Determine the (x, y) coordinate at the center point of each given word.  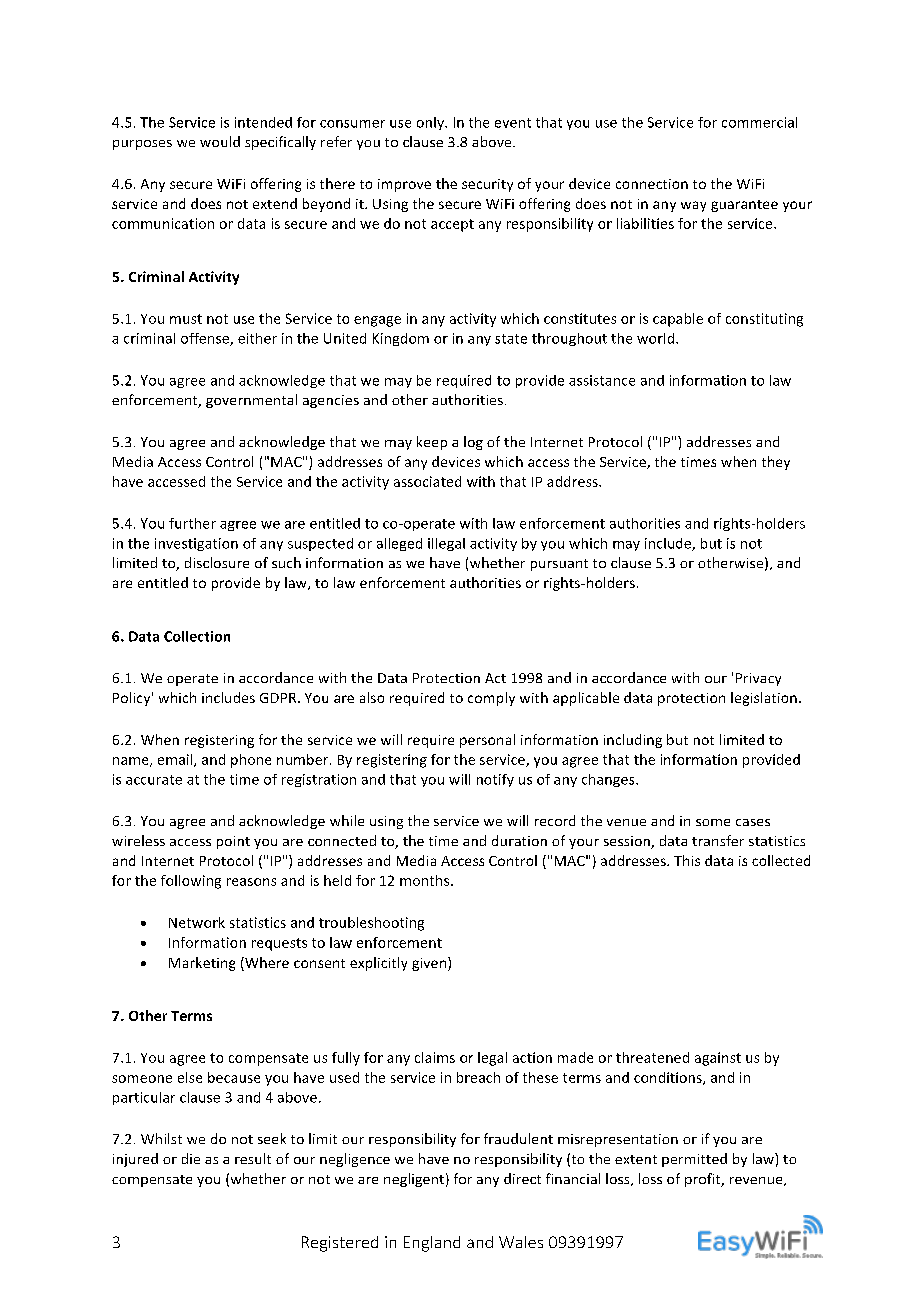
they (776, 463)
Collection (197, 636)
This (687, 860)
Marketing (202, 964)
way (693, 206)
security (487, 185)
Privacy (758, 679)
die (191, 1158)
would (220, 141)
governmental (251, 401)
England (432, 1244)
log (473, 443)
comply (491, 699)
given (430, 964)
